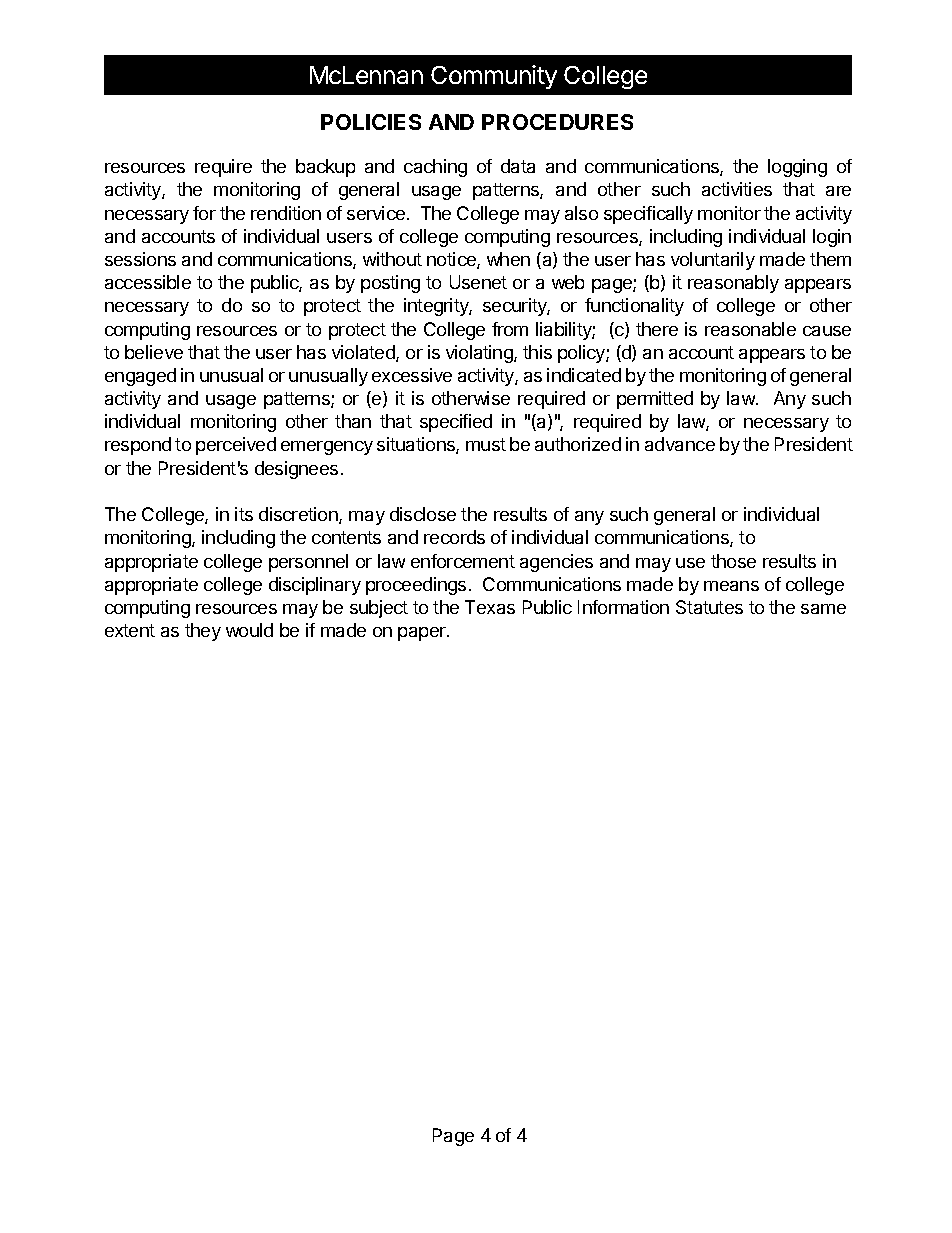 The height and width of the screenshot is (1233, 952). What do you see at coordinates (286, 213) in the screenshot?
I see `rendition` at bounding box center [286, 213].
